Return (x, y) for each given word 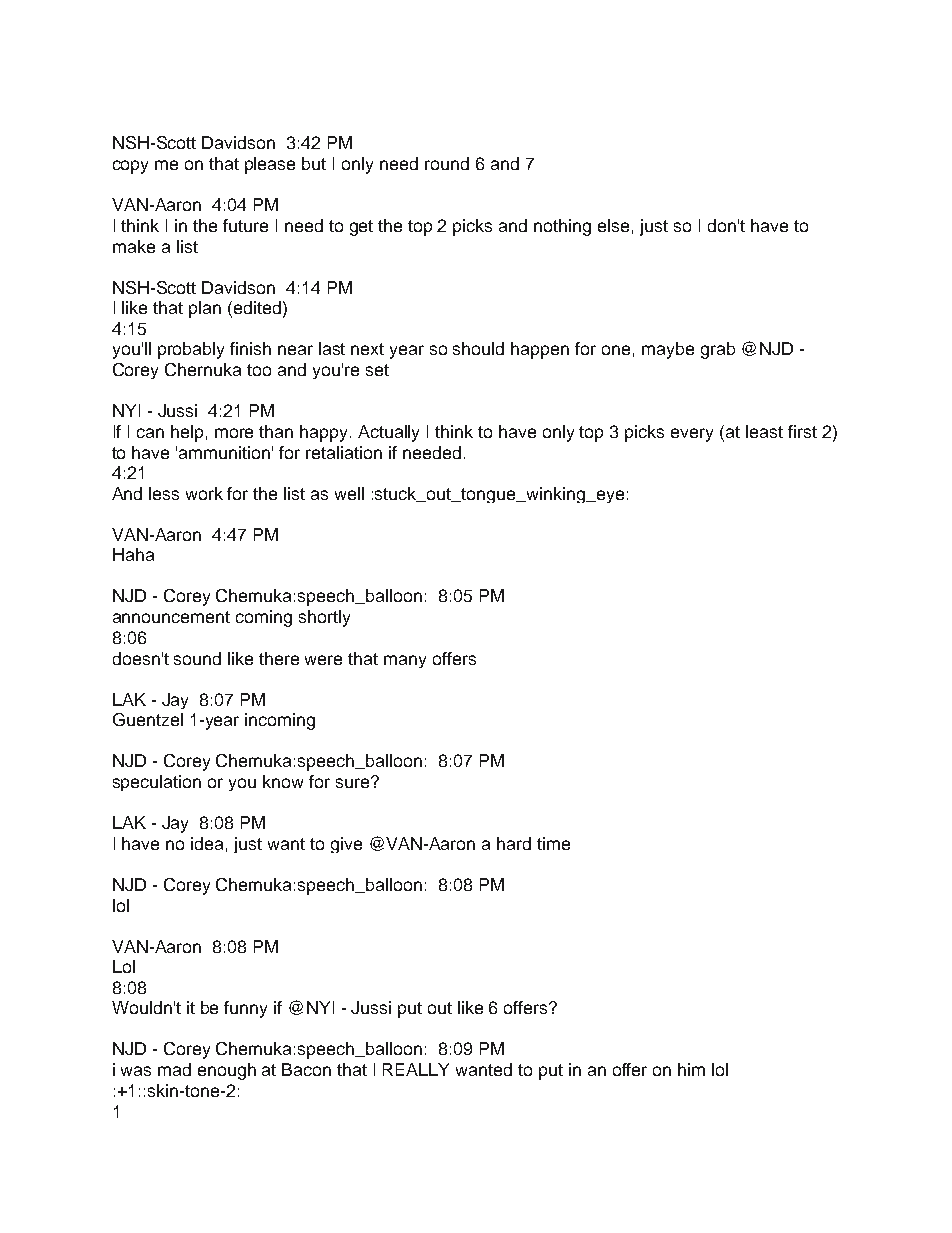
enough (227, 1071)
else (613, 225)
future (245, 225)
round (447, 163)
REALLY (416, 1069)
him (691, 1069)
